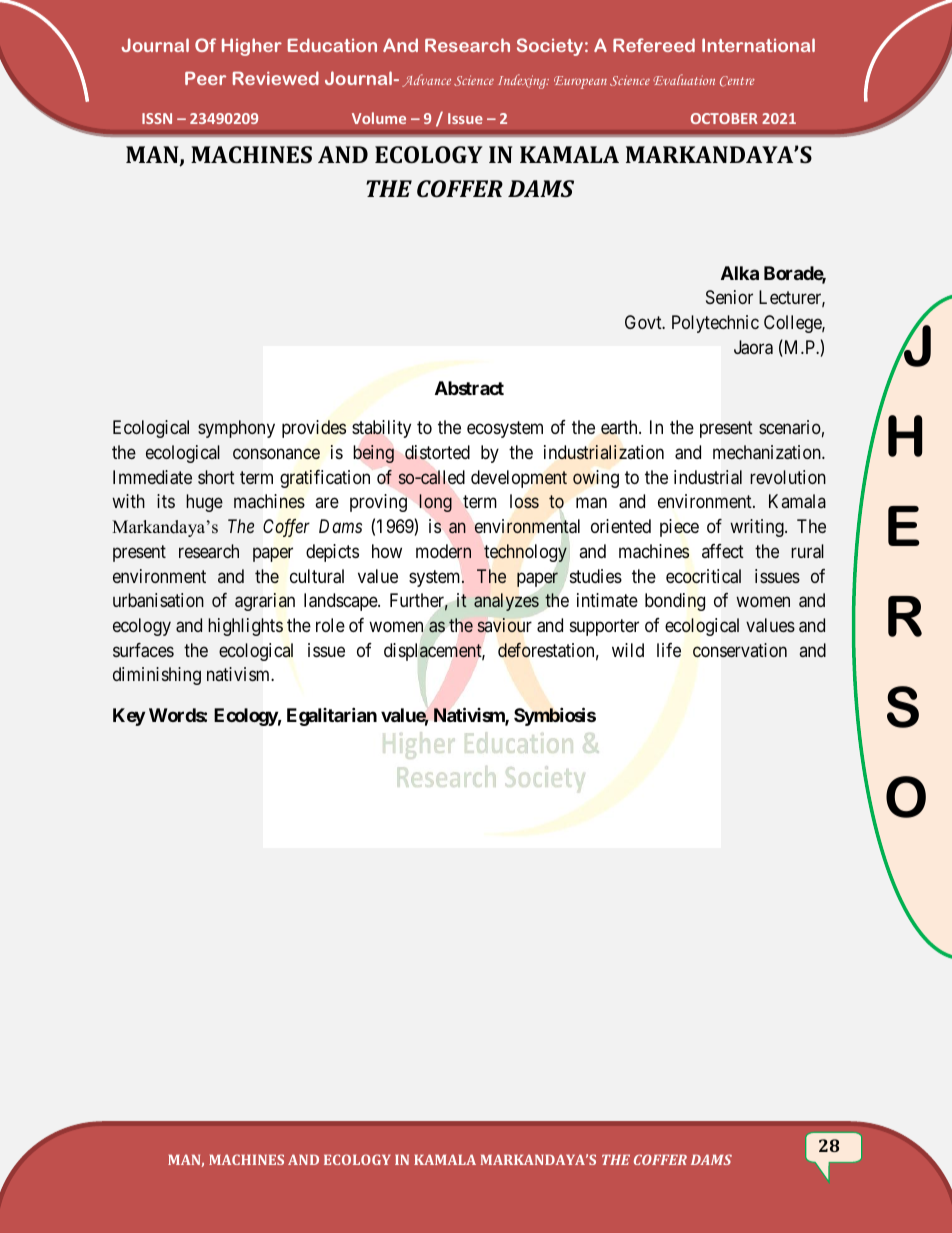 This document has height=1233, width=952. Describe the element at coordinates (157, 676) in the document. I see `diminishing` at that location.
